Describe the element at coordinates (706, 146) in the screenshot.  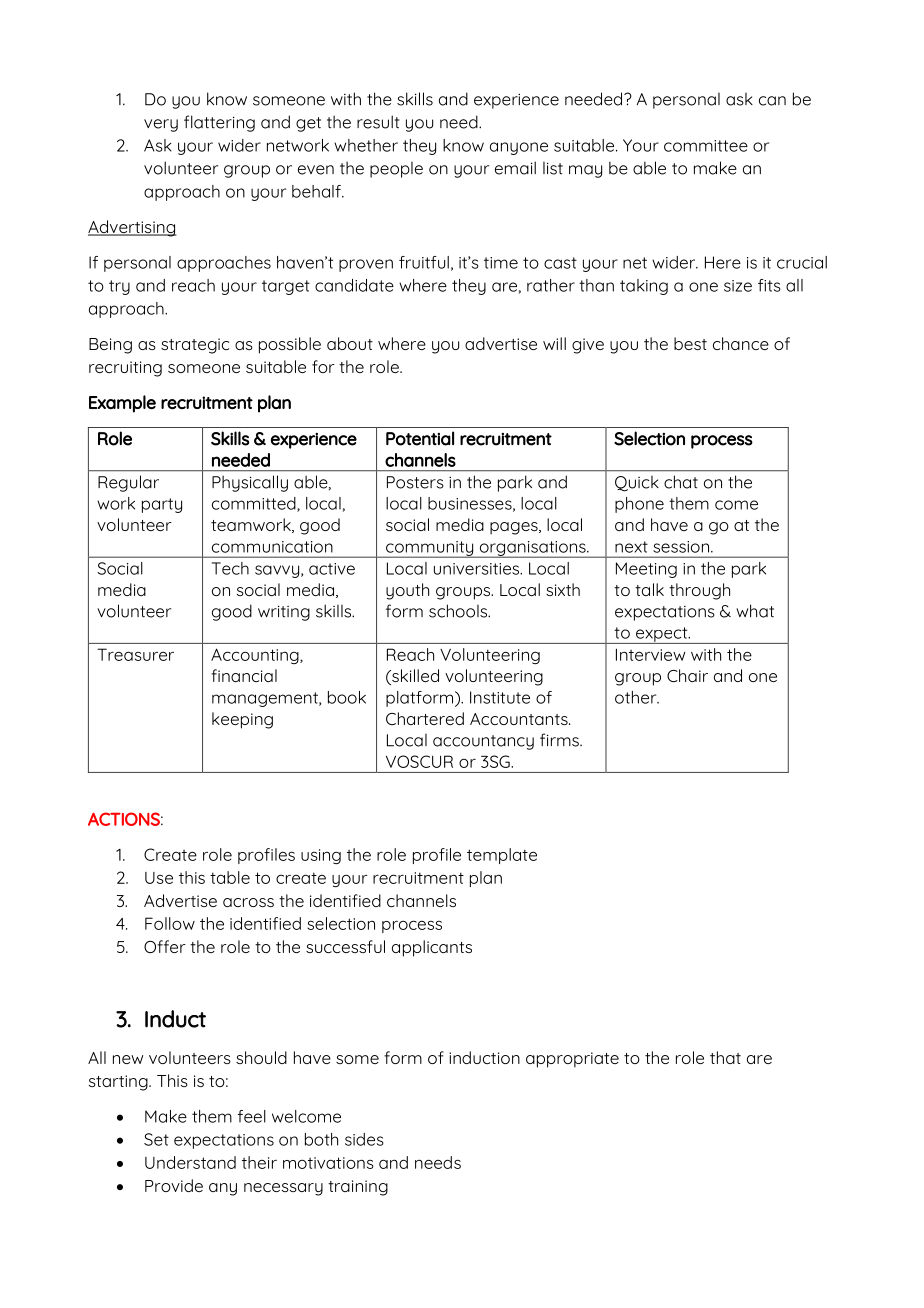
I see `committee` at that location.
